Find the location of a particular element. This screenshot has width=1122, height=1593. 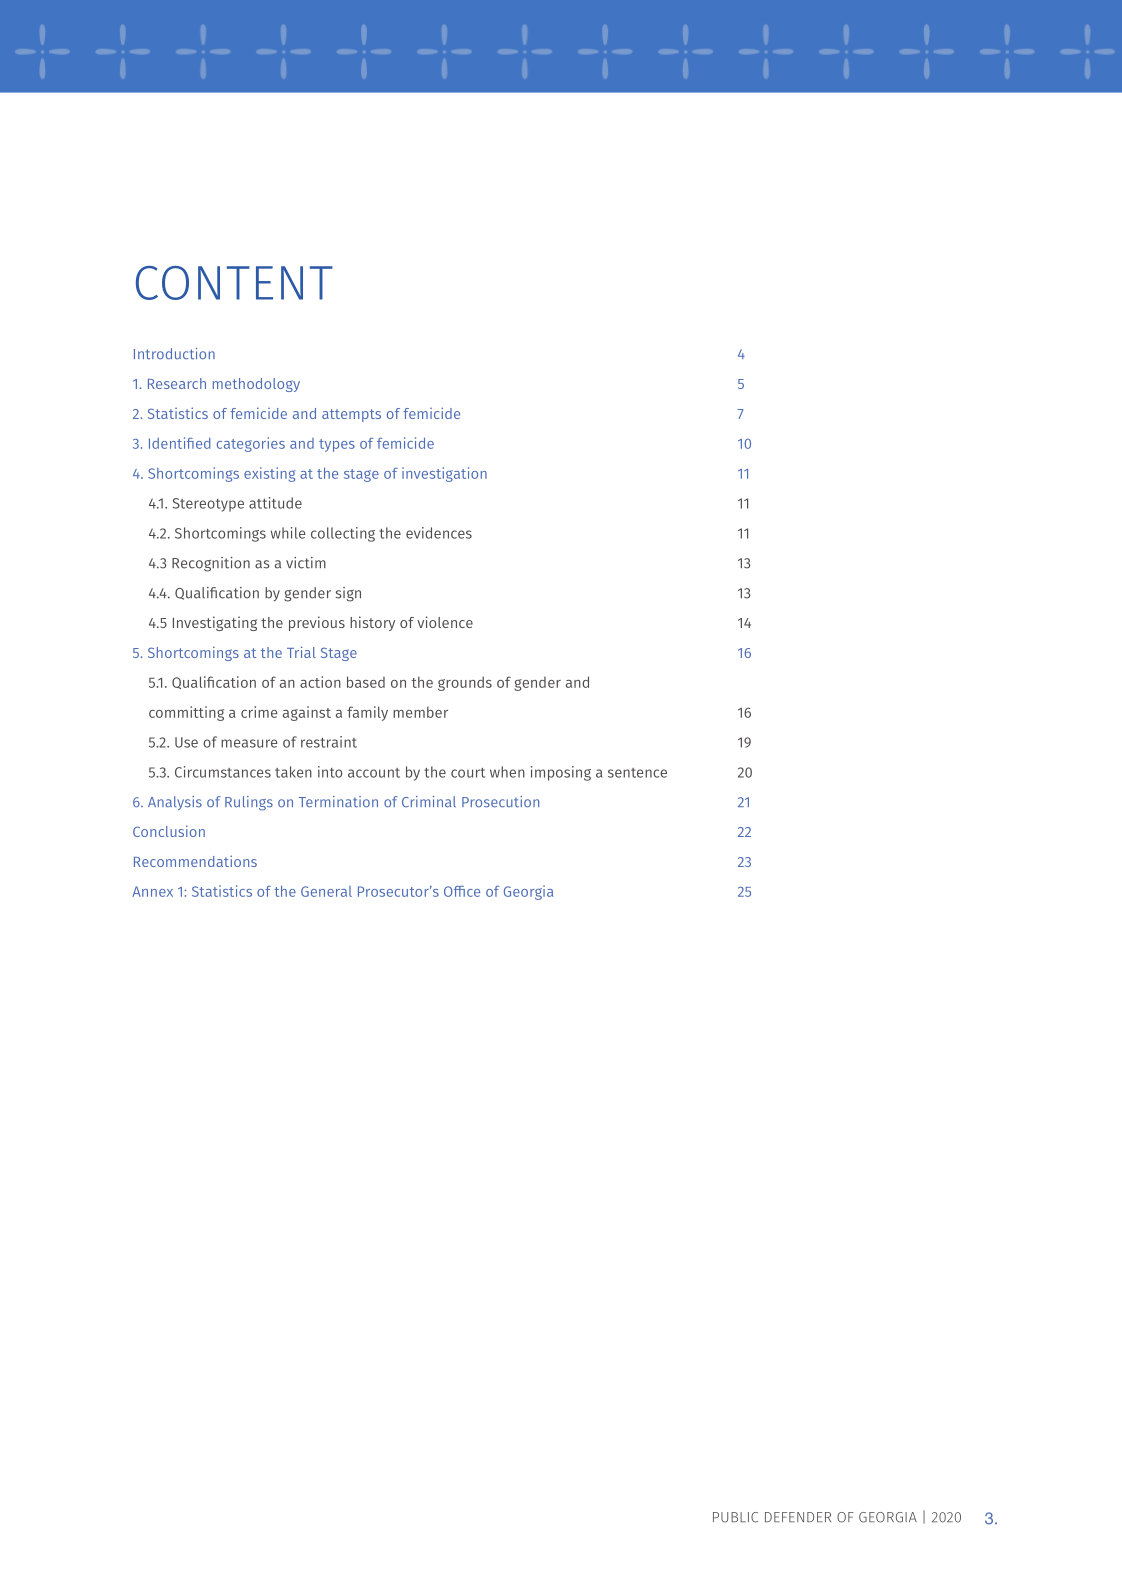

types is located at coordinates (337, 445).
